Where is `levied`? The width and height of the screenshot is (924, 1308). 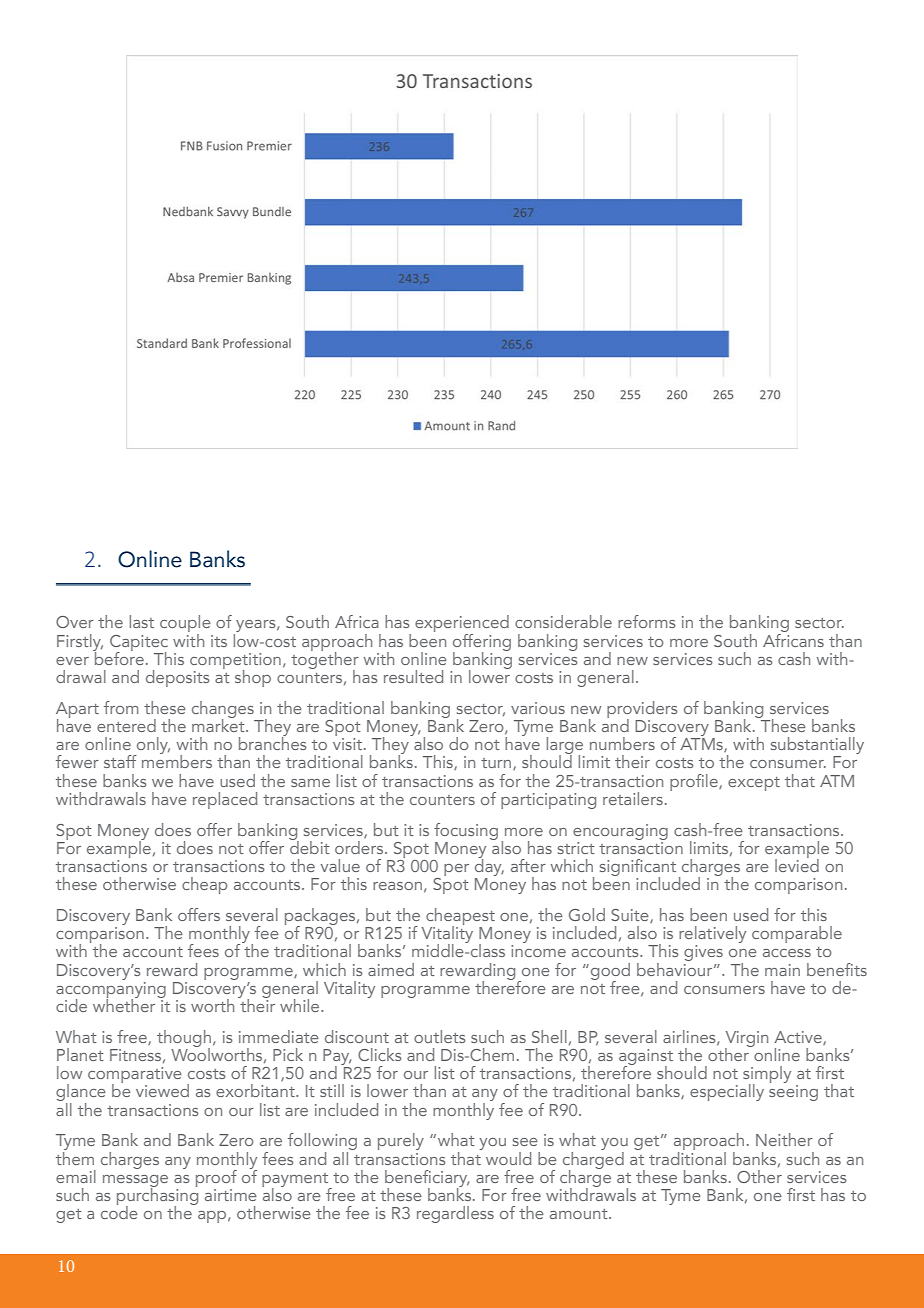 levied is located at coordinates (797, 864).
